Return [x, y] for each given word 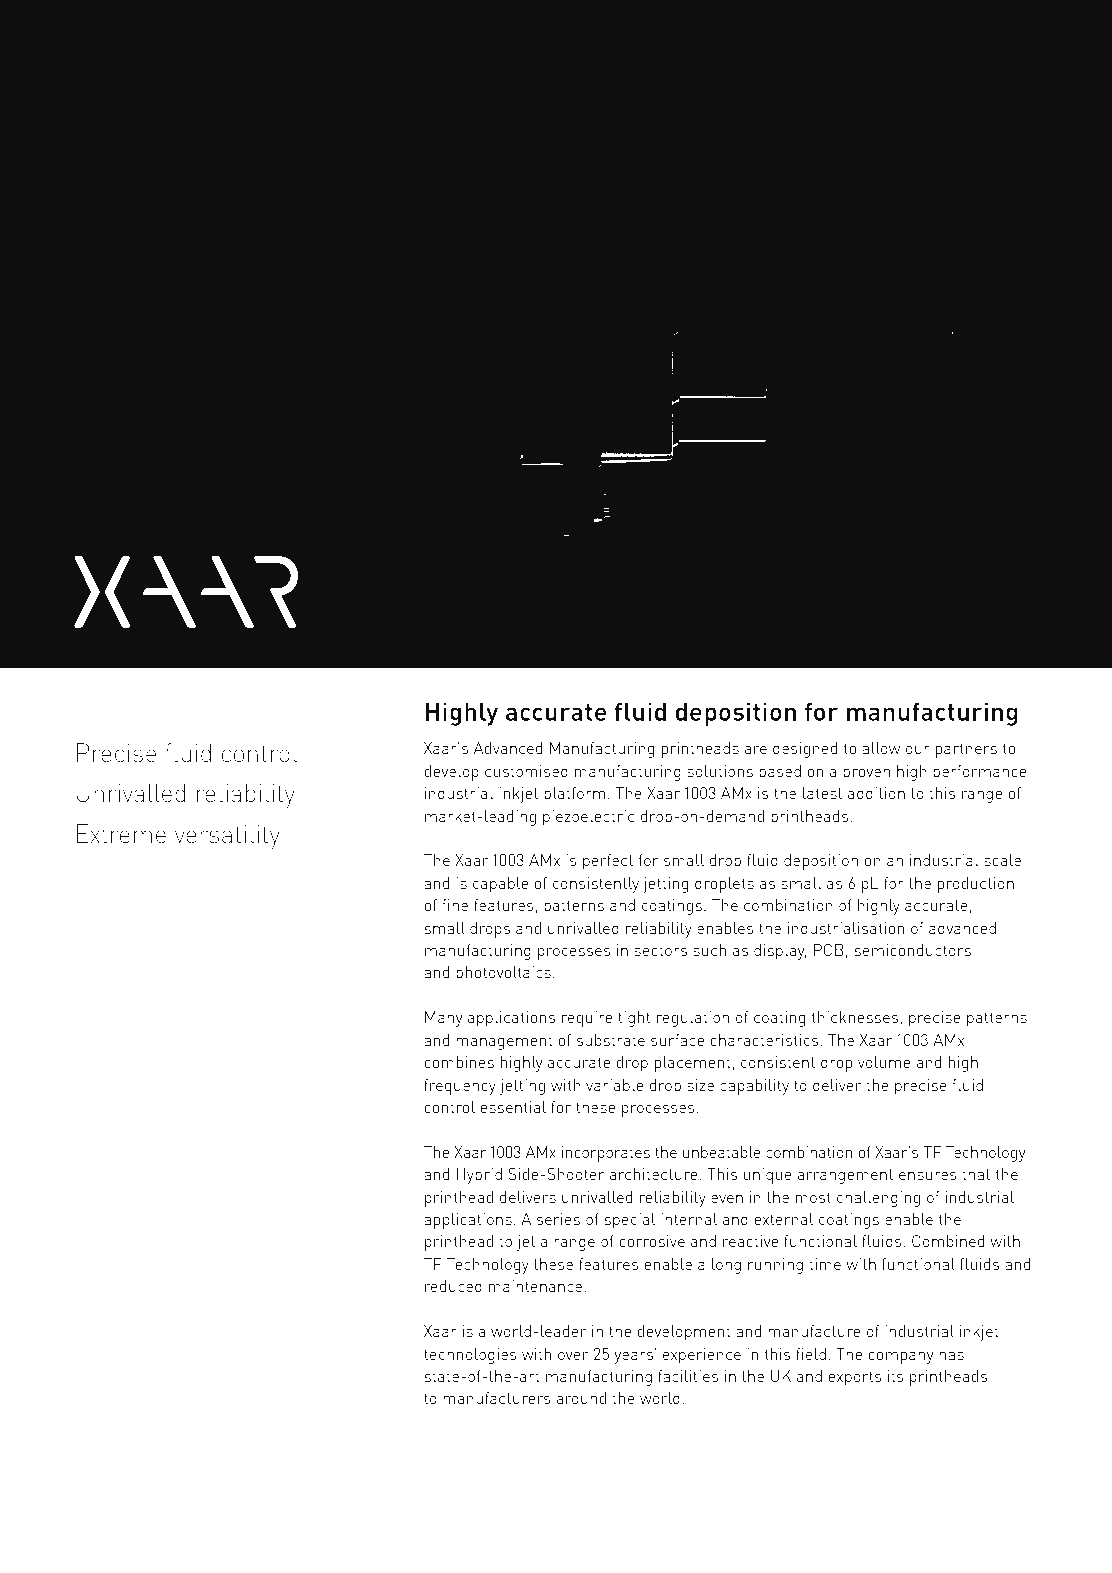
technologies [470, 1356]
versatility [227, 837]
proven [866, 775]
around [581, 1398]
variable [614, 1085]
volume [884, 1062]
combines [459, 1062]
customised [526, 771]
